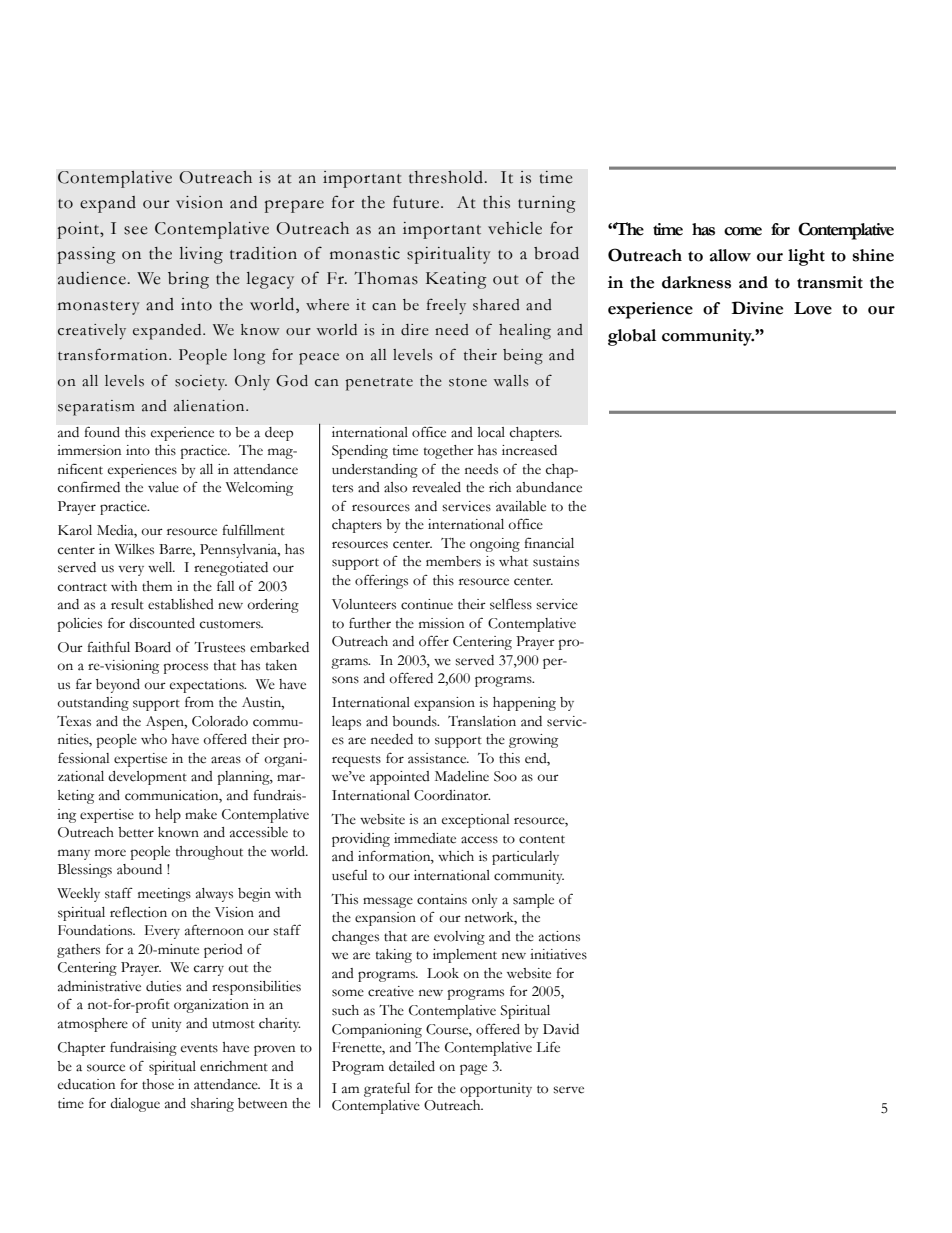  I want to click on Board, so click(153, 647).
